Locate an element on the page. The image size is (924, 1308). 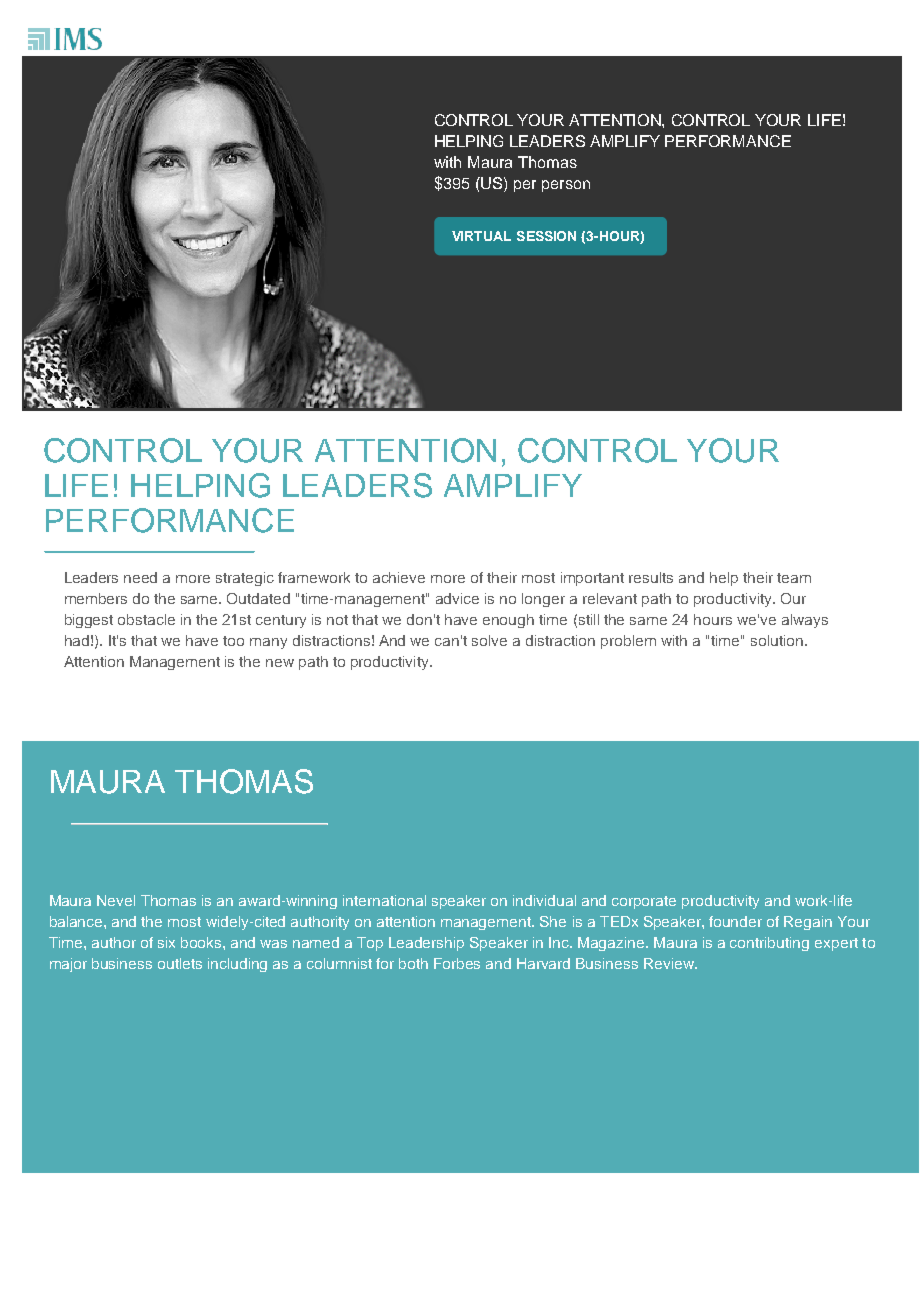
VIRTUAL is located at coordinates (481, 236).
